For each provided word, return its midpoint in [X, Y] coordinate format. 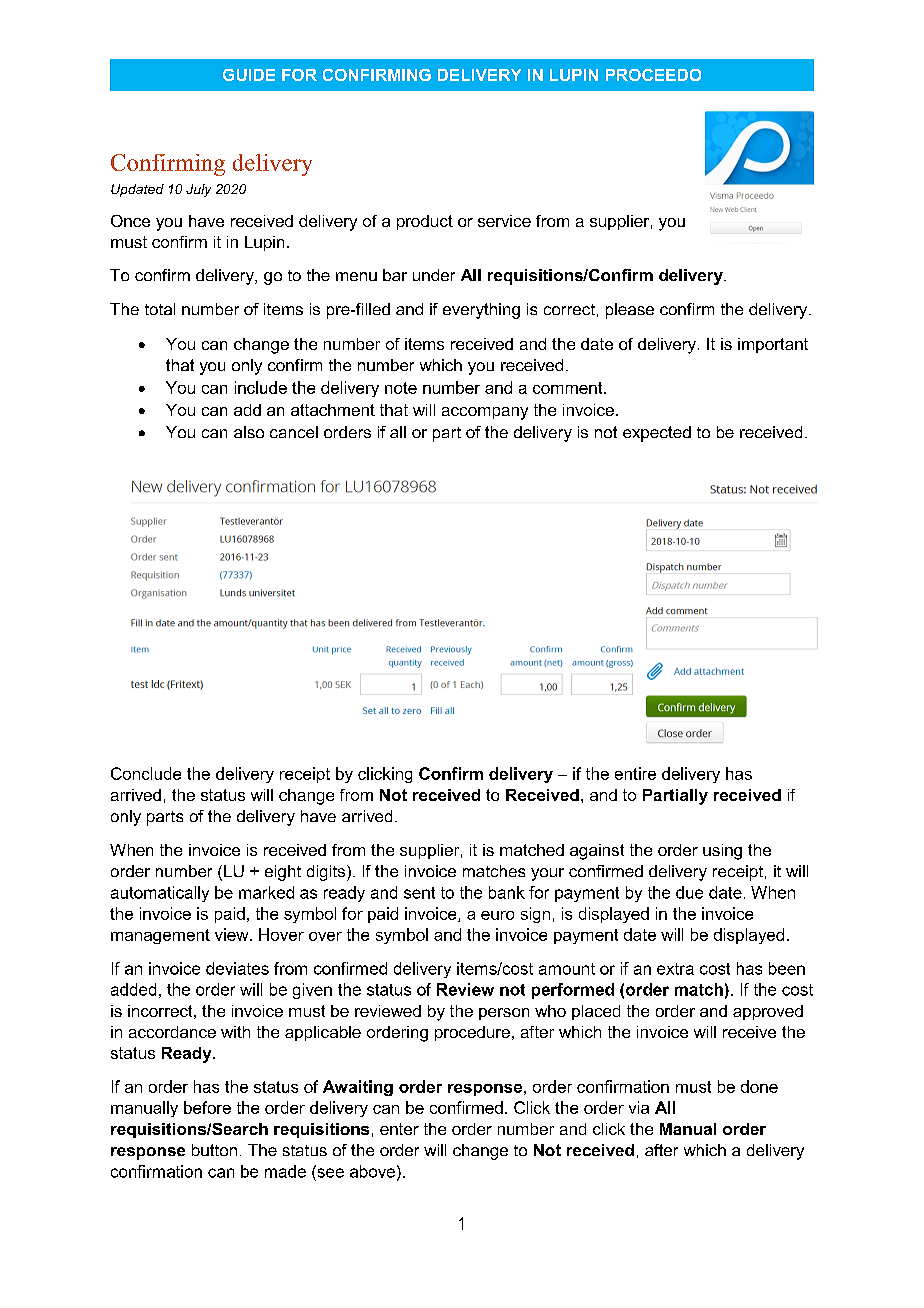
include [261, 387]
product [425, 222]
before [207, 1107]
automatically [160, 894]
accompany [485, 413]
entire [635, 773]
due [689, 892]
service [504, 221]
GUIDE [249, 75]
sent [419, 893]
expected [657, 434]
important [773, 345]
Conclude [146, 773]
